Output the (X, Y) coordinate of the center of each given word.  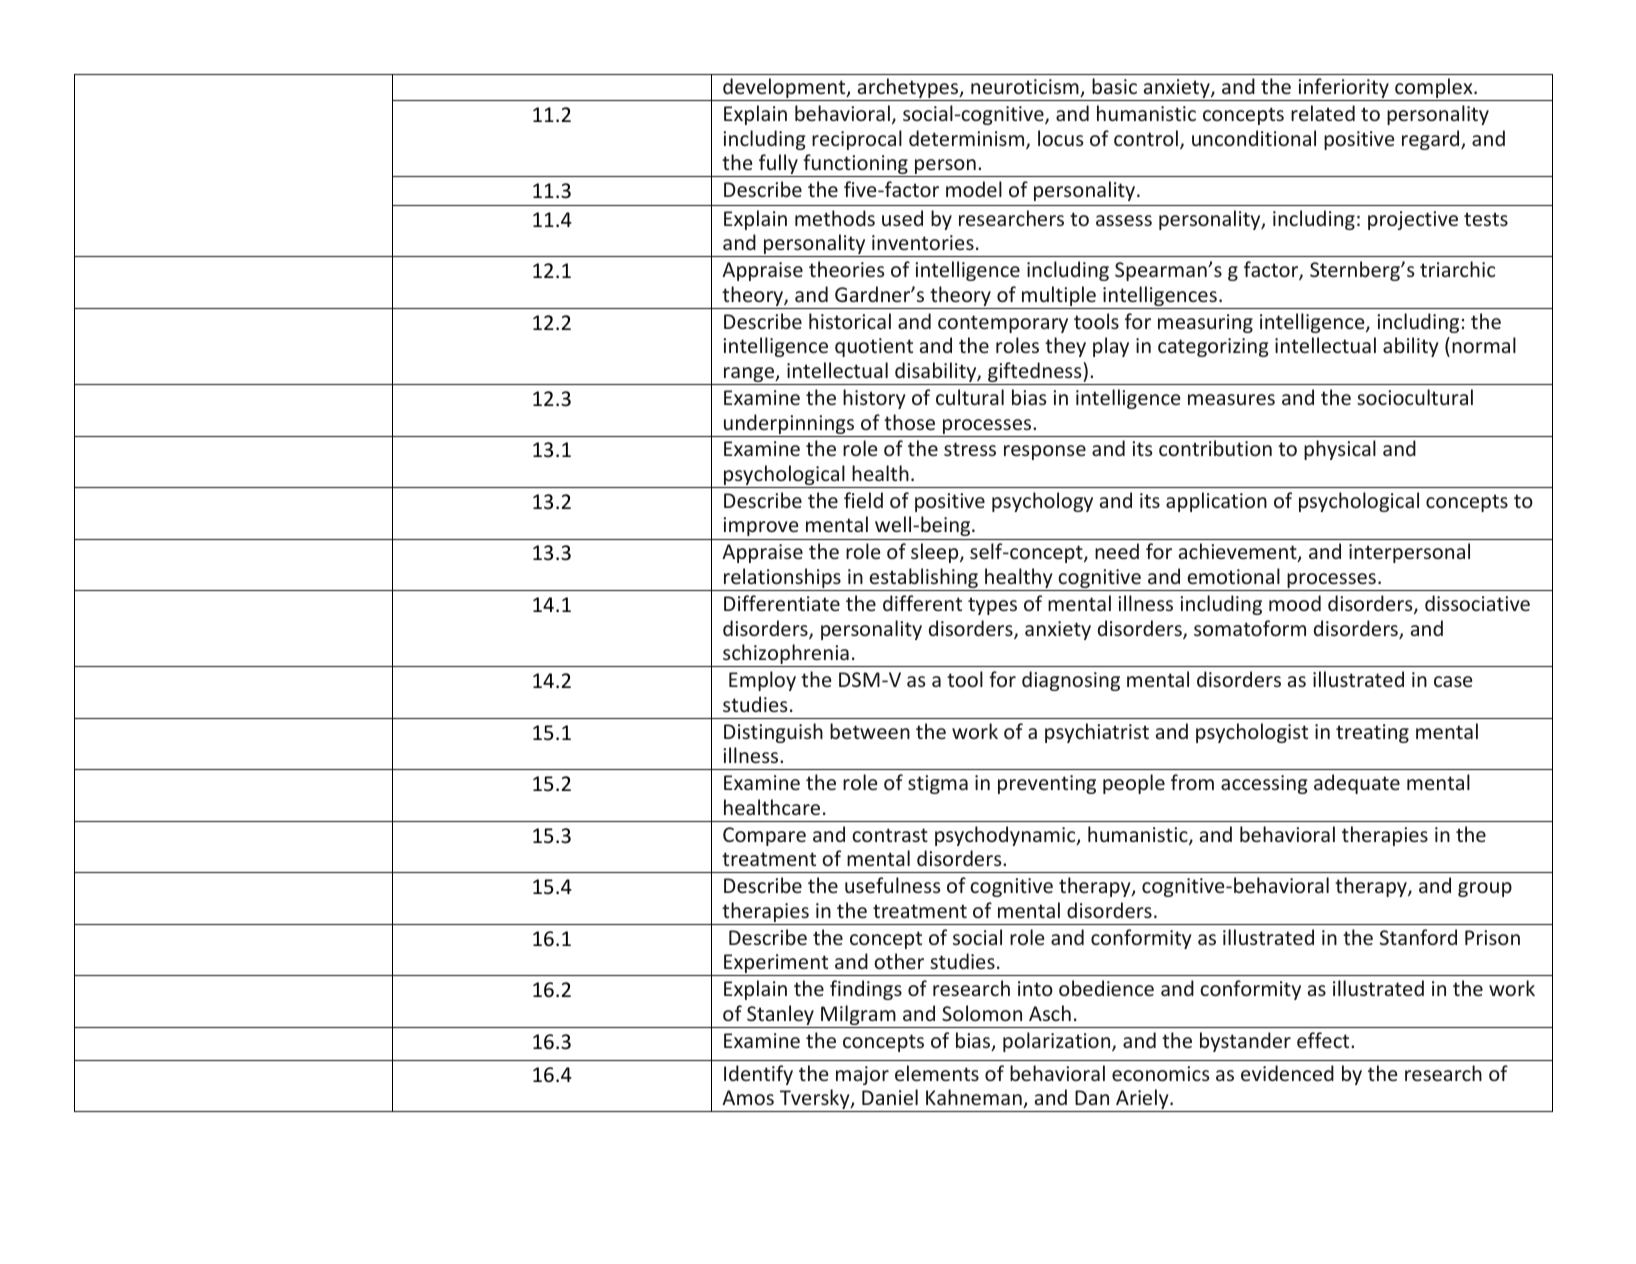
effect (1324, 1040)
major (862, 1075)
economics (1160, 1073)
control (1146, 138)
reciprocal (857, 140)
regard (1432, 140)
